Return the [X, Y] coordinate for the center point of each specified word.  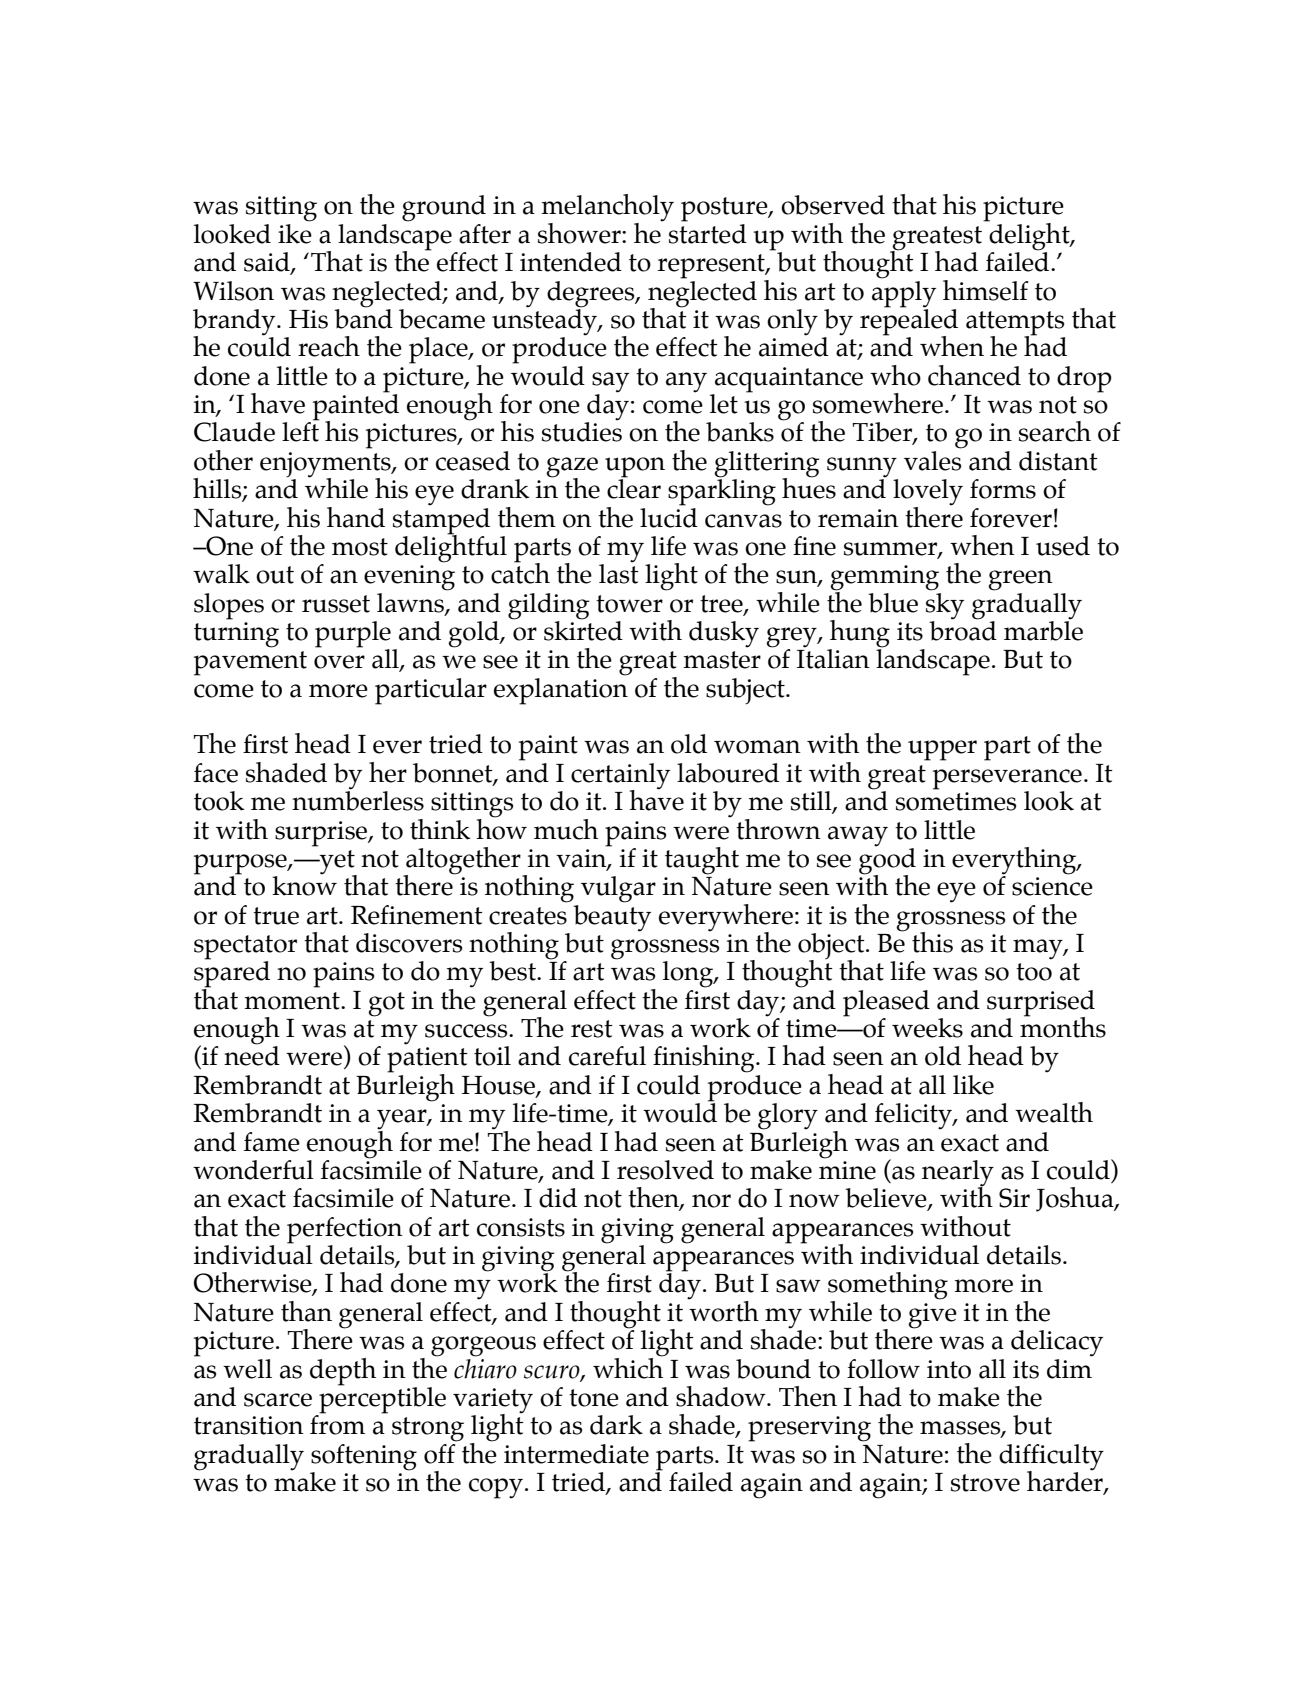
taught [702, 861]
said [268, 263]
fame [272, 1142]
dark [616, 1425]
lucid [669, 516]
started [708, 234]
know [304, 885]
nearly [958, 1174]
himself [985, 290]
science [1052, 886]
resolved [665, 1170]
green [1020, 580]
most [360, 547]
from [337, 1424]
